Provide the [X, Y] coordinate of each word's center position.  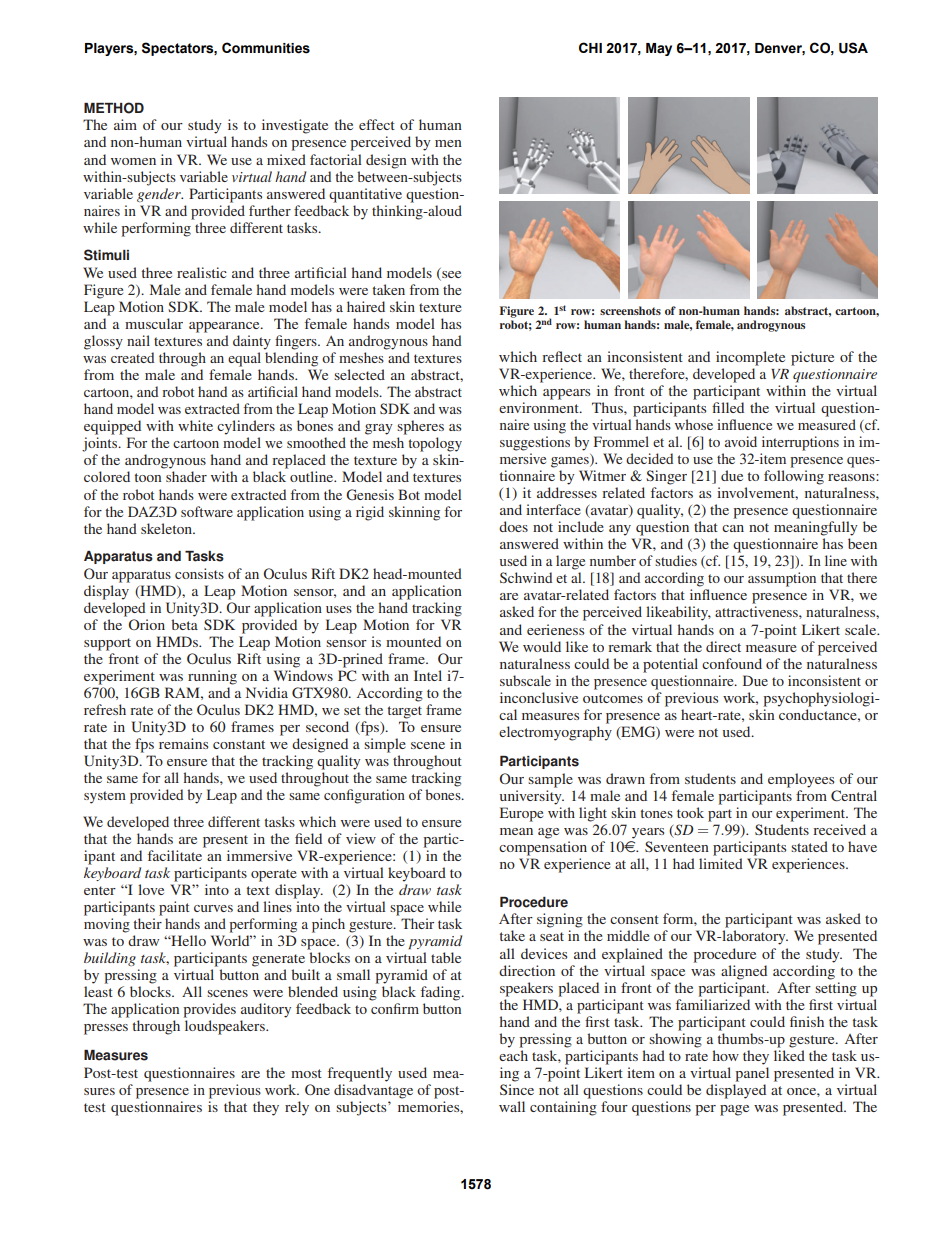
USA [853, 48]
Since [517, 1089]
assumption [782, 579]
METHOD [114, 108]
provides [209, 1010]
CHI [590, 47]
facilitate [175, 855]
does [513, 526]
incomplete [750, 358]
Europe [521, 814]
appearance [225, 327]
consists [199, 573]
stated [809, 846]
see [450, 273]
